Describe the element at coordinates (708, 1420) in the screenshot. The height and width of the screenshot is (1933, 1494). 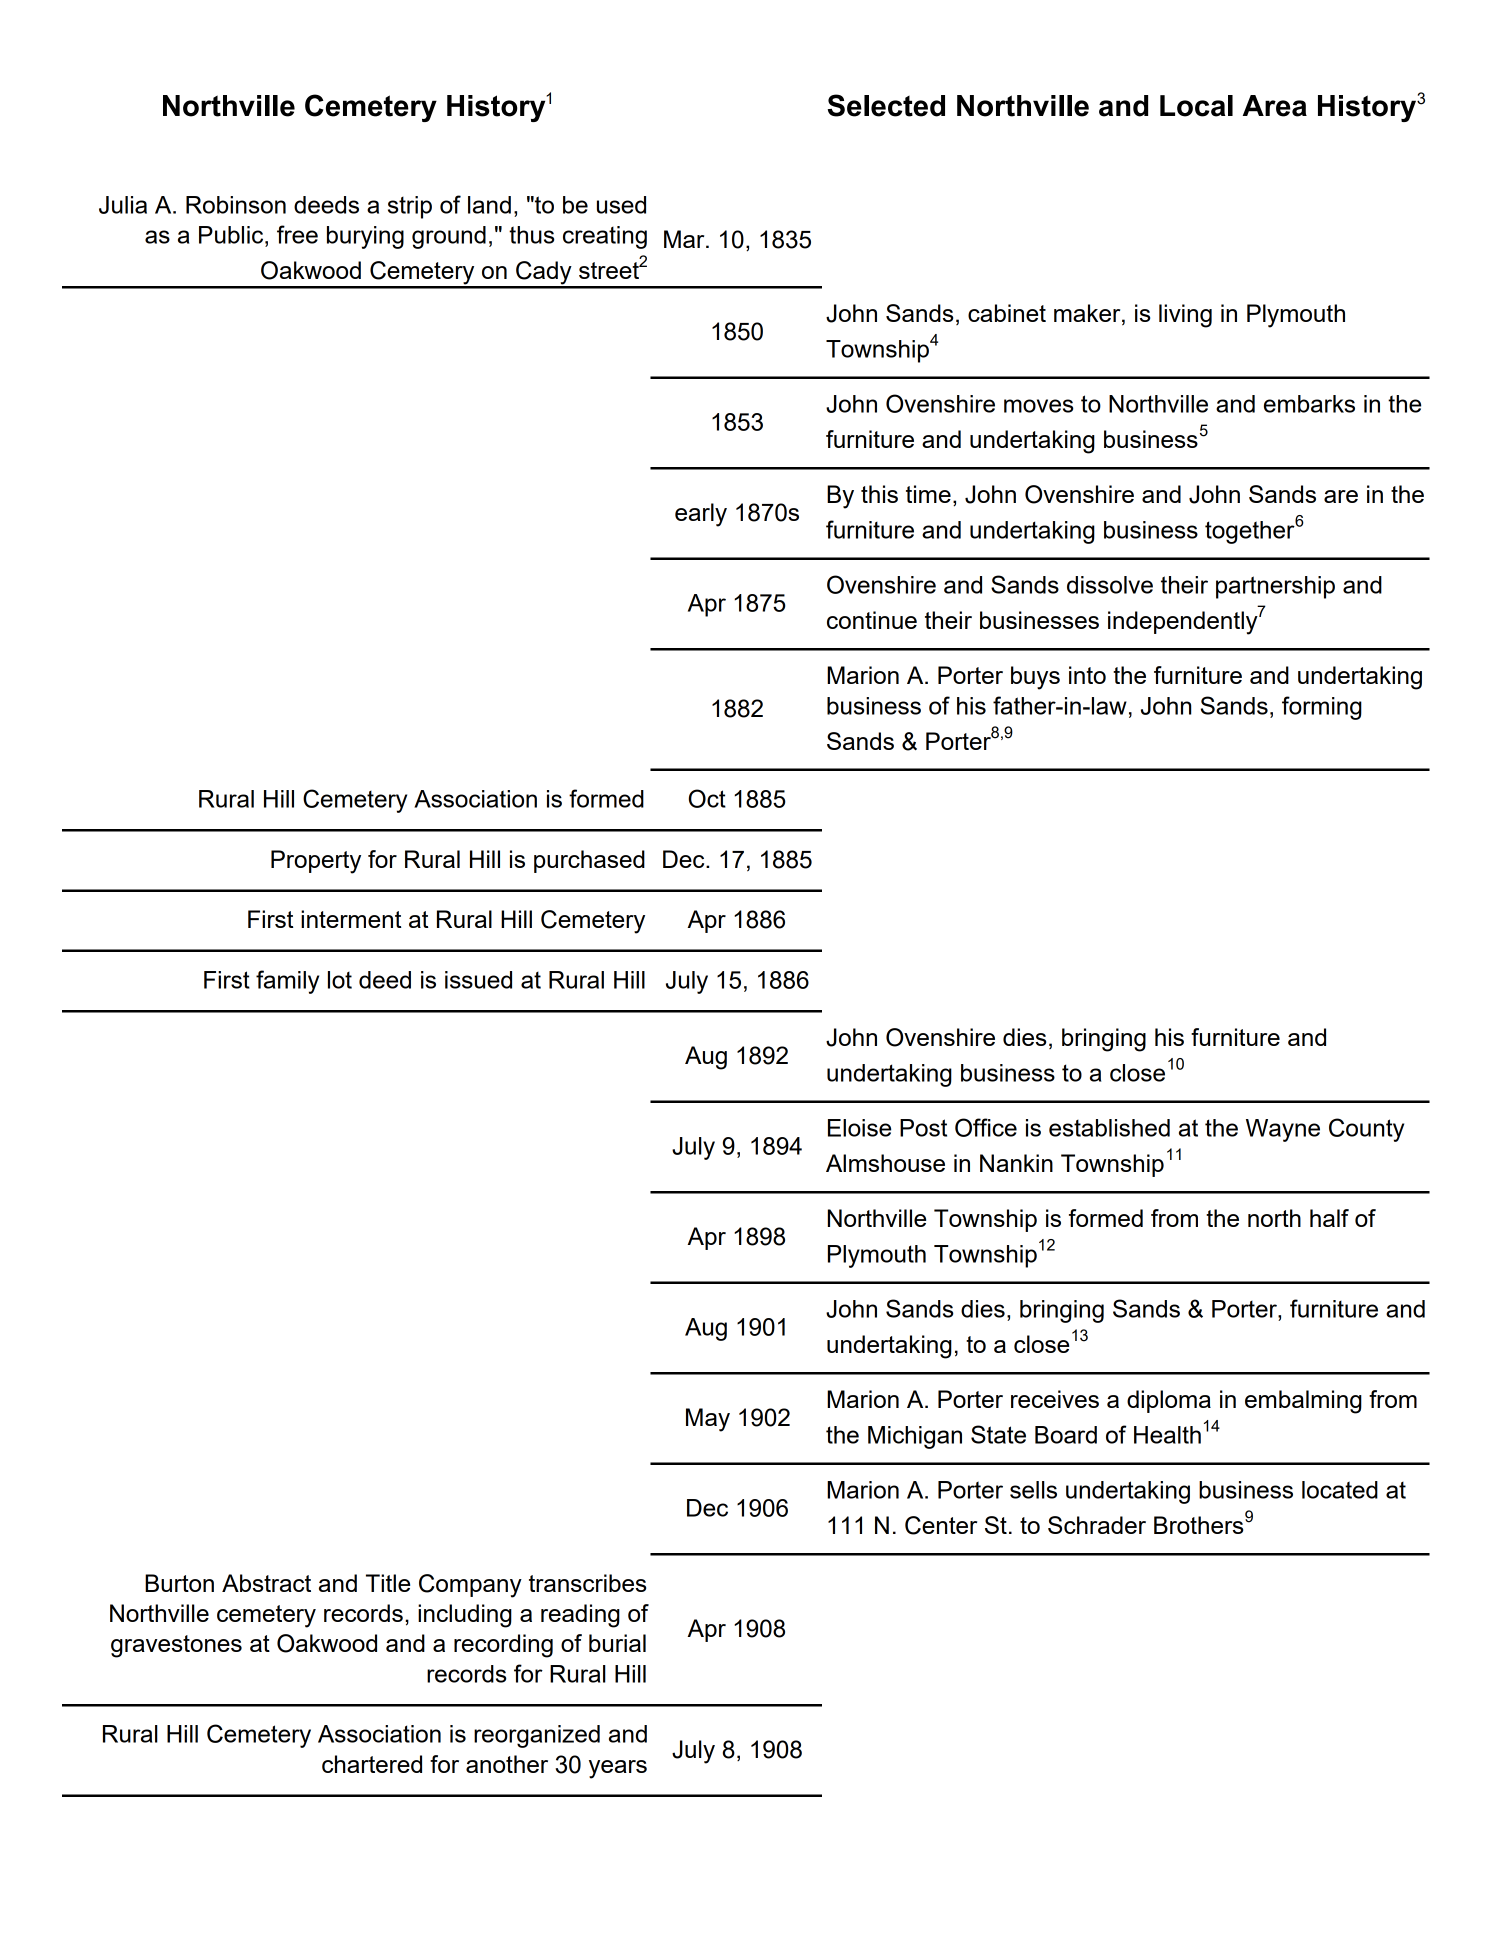
I see `May` at that location.
